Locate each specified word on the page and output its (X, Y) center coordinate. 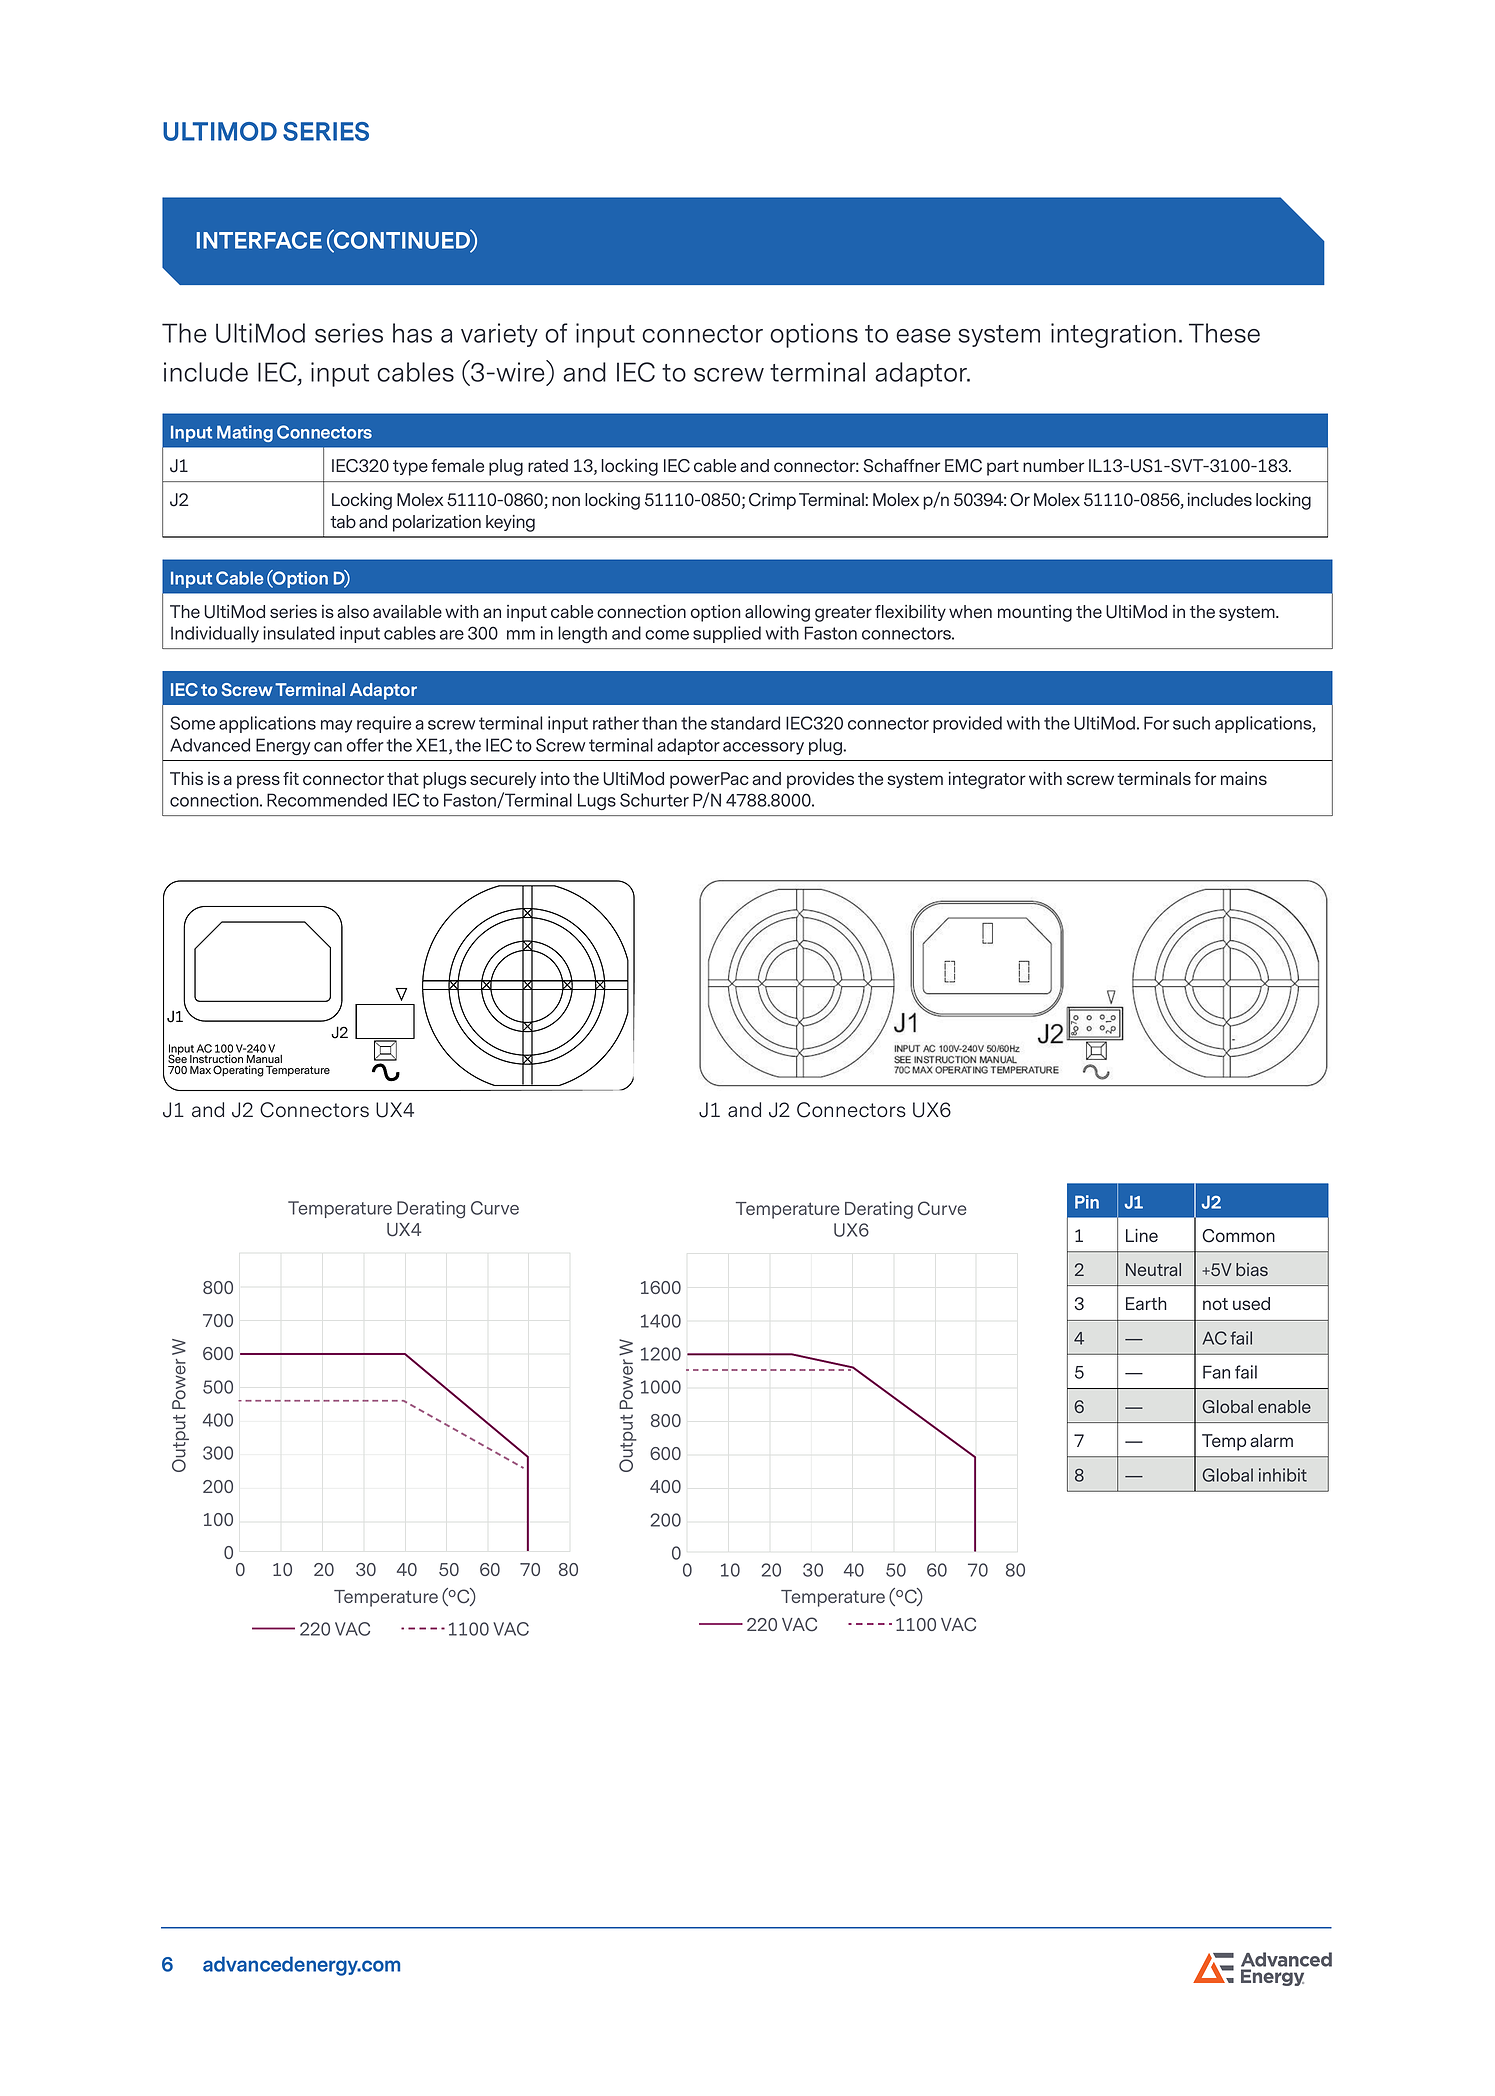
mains (1244, 778)
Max (200, 1070)
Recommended (327, 800)
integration (1113, 335)
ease (923, 336)
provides (820, 780)
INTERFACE (259, 240)
